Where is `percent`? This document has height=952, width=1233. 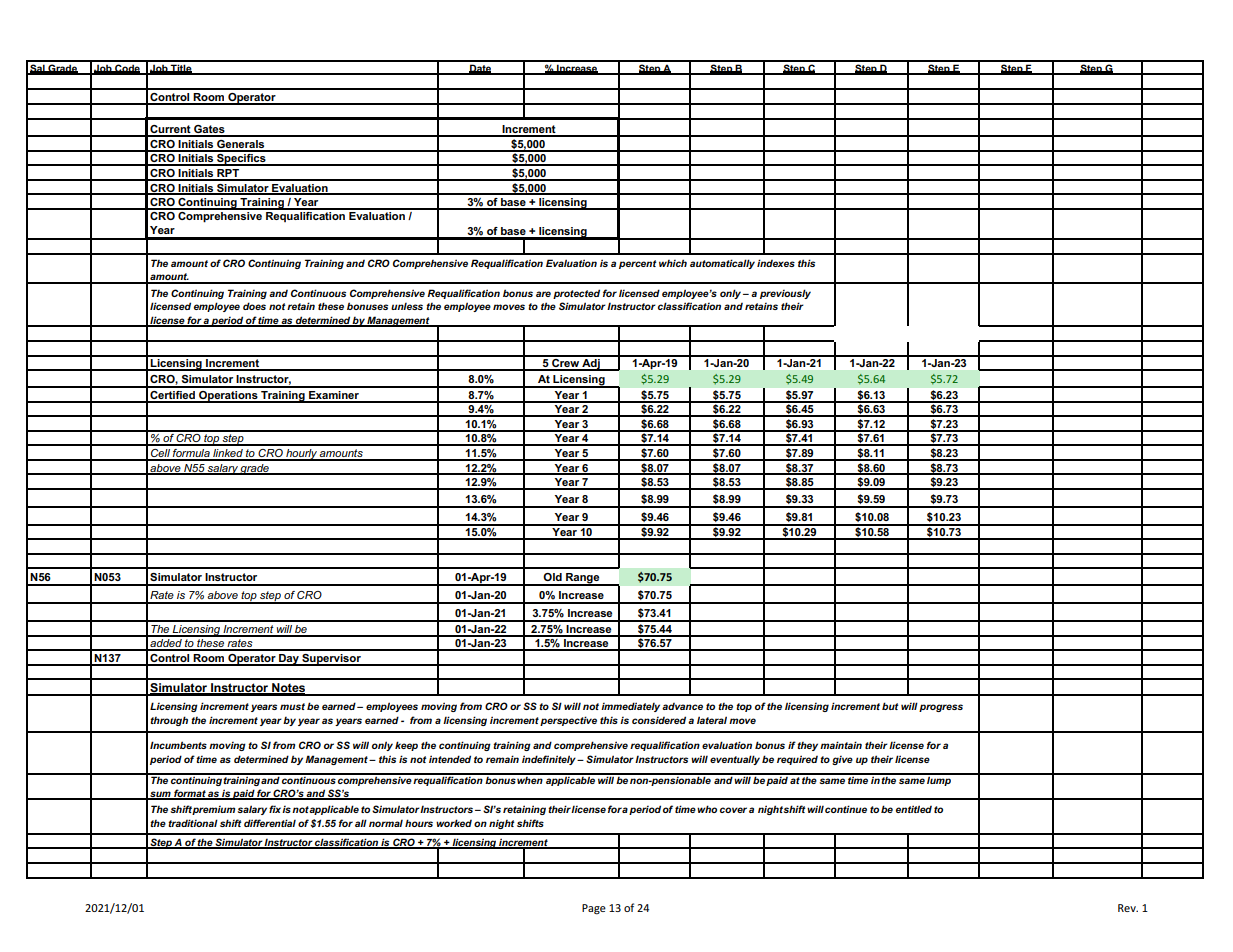
percent is located at coordinates (638, 264).
